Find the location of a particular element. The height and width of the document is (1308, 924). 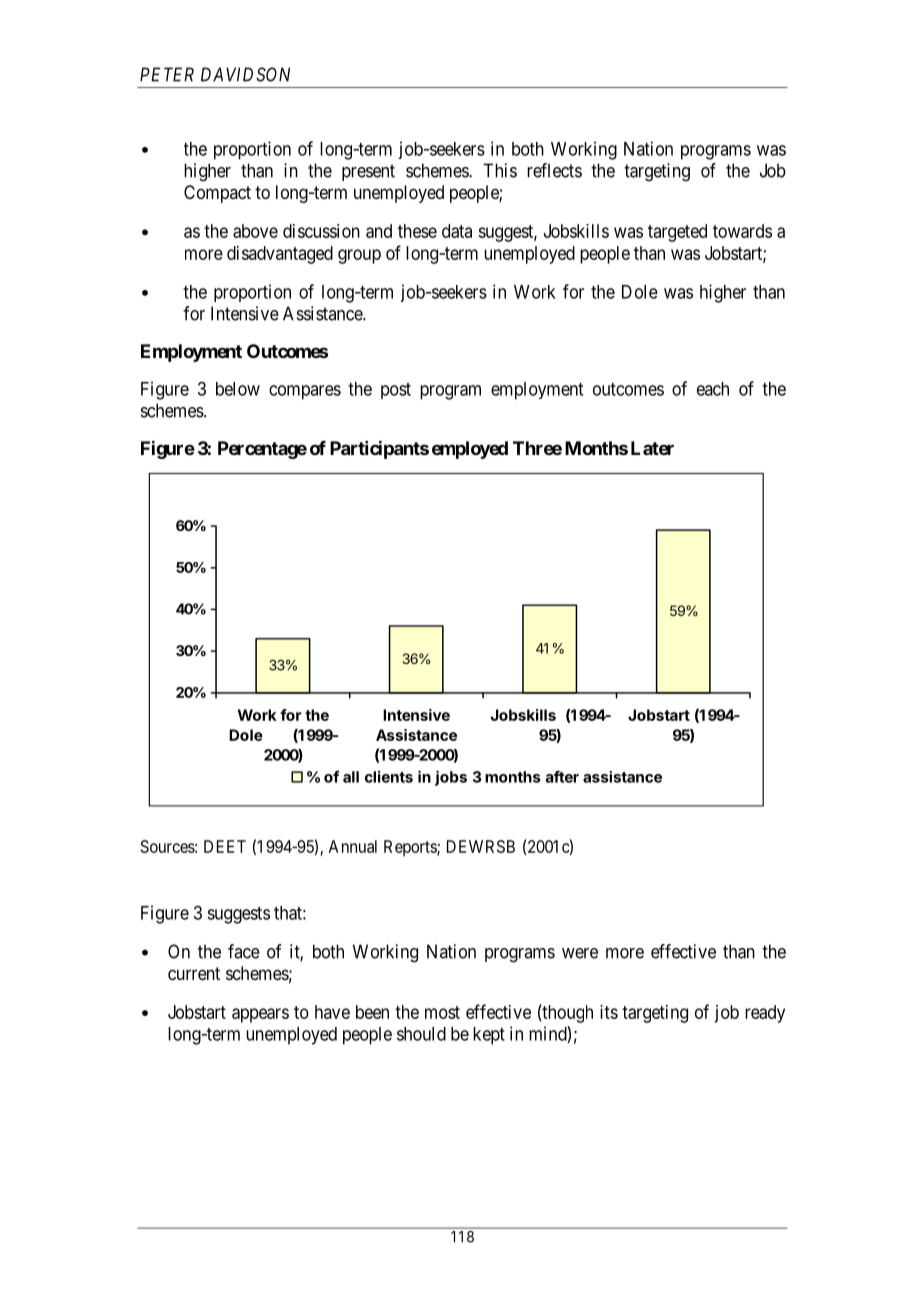

This is located at coordinates (500, 170).
